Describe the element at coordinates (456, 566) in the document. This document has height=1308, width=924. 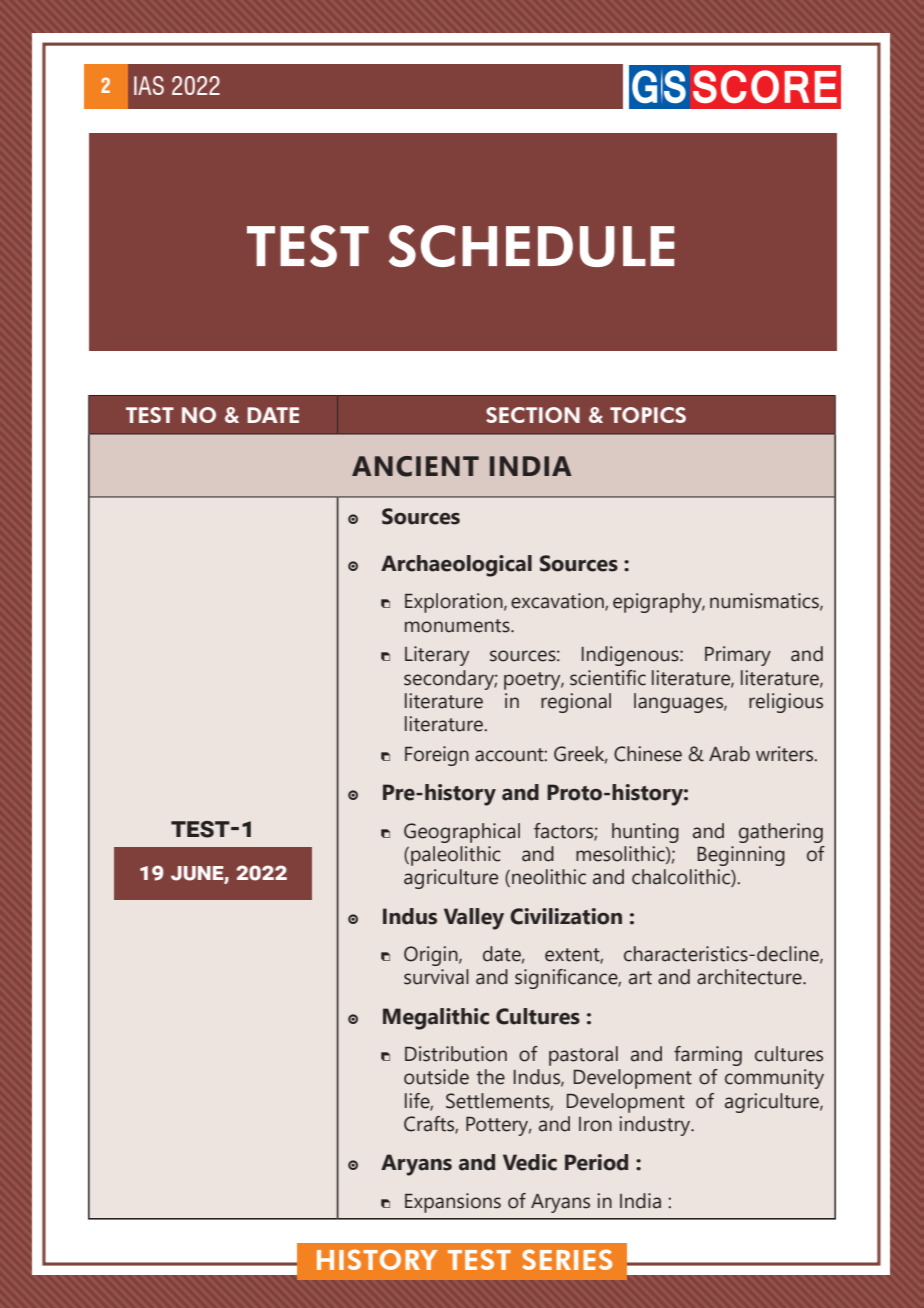
I see `Archaeological` at that location.
